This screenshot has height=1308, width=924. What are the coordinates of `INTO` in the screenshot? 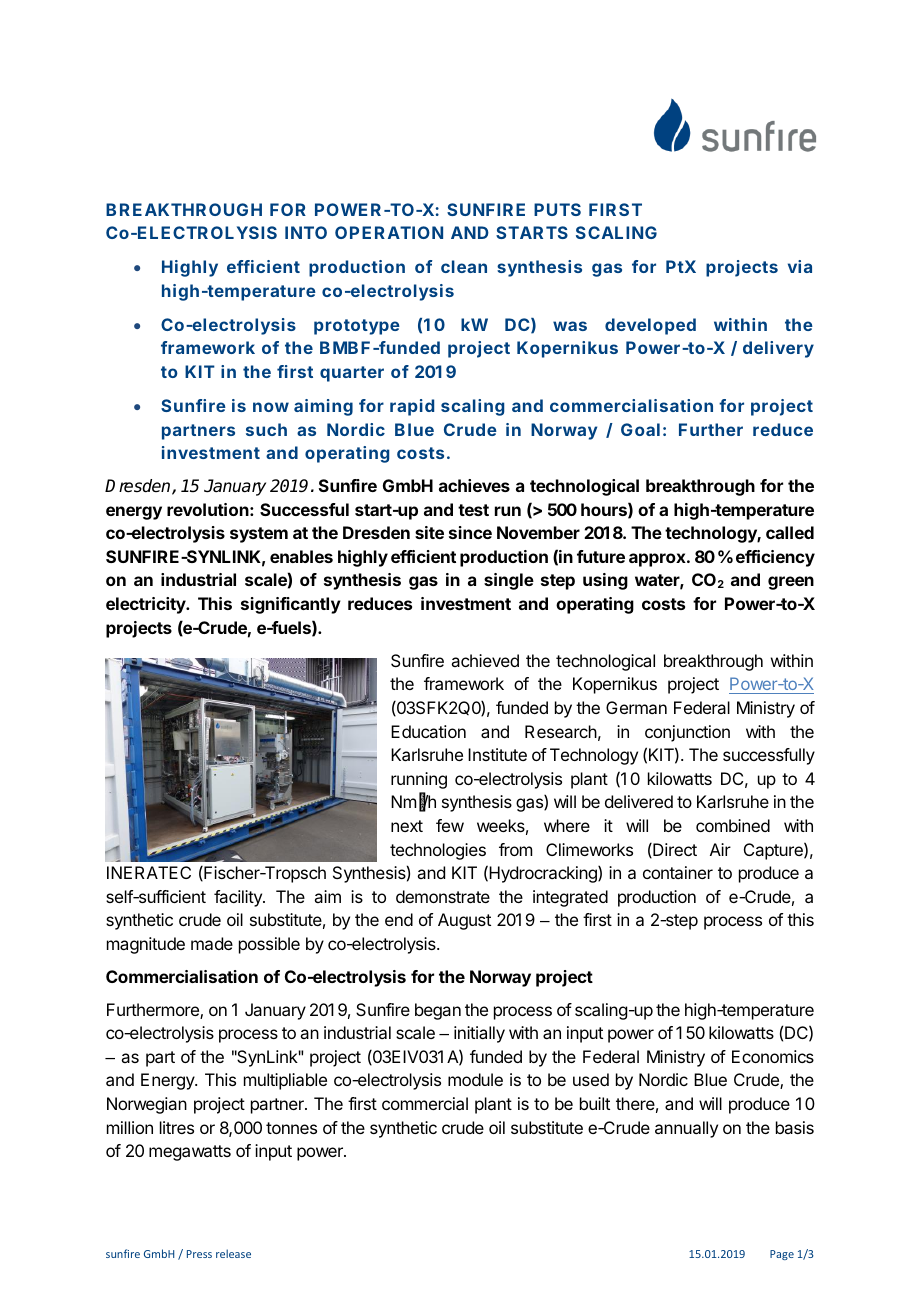 It's located at (306, 232).
